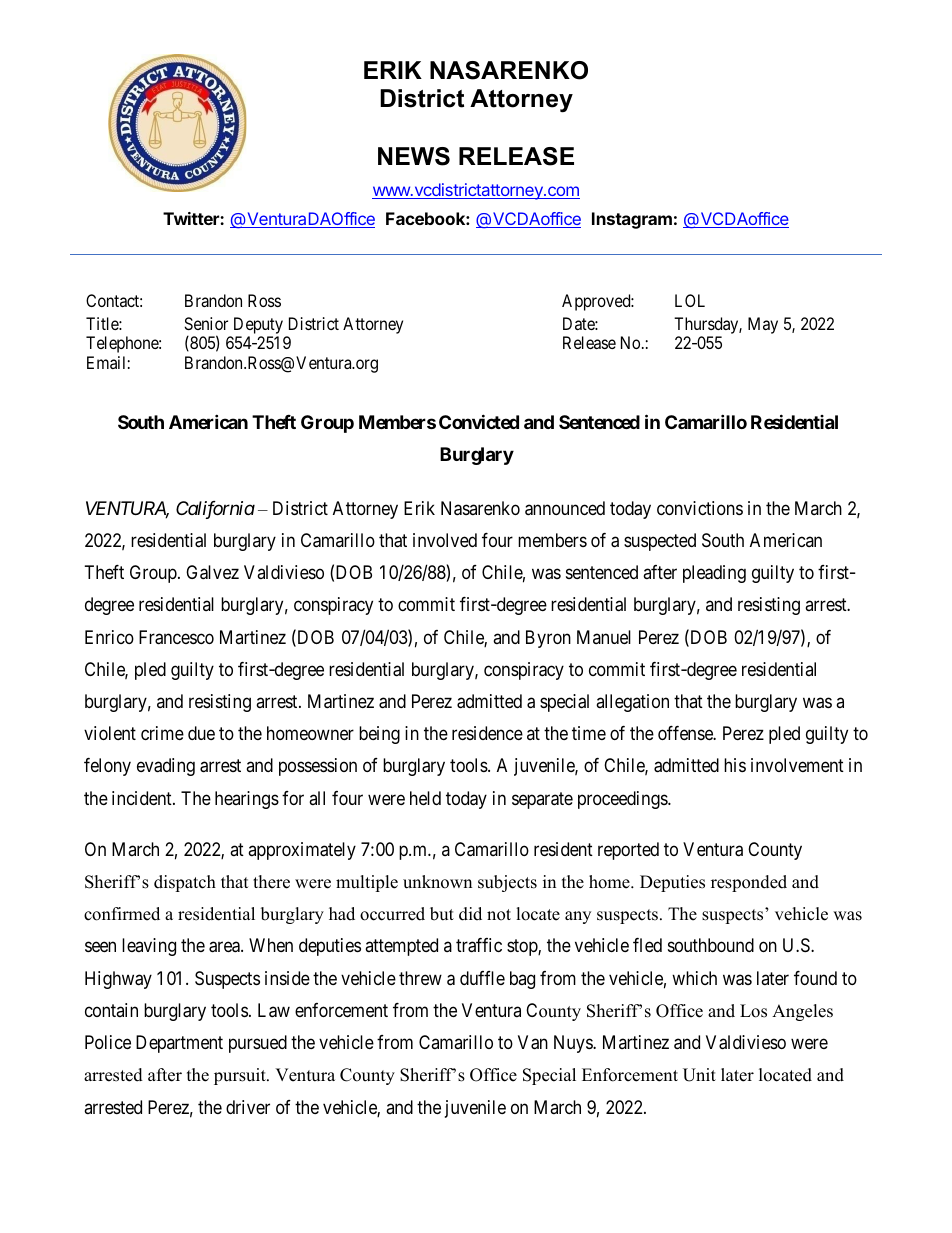 This document has width=952, height=1233. Describe the element at coordinates (533, 1042) in the document. I see `Van` at that location.
